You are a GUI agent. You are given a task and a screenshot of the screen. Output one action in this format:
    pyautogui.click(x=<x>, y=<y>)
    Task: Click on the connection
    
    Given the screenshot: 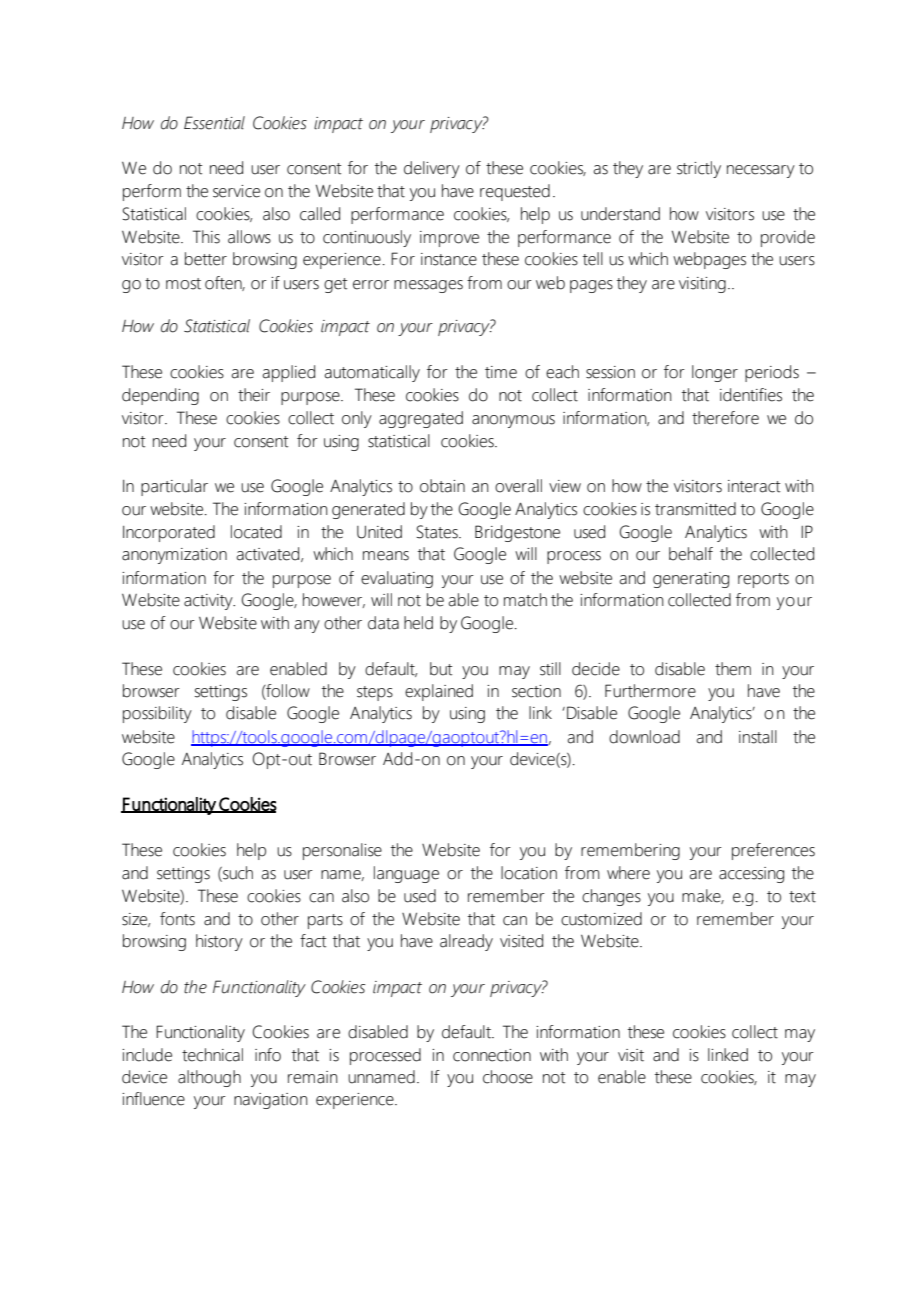 What is the action you would take?
    pyautogui.click(x=492, y=1055)
